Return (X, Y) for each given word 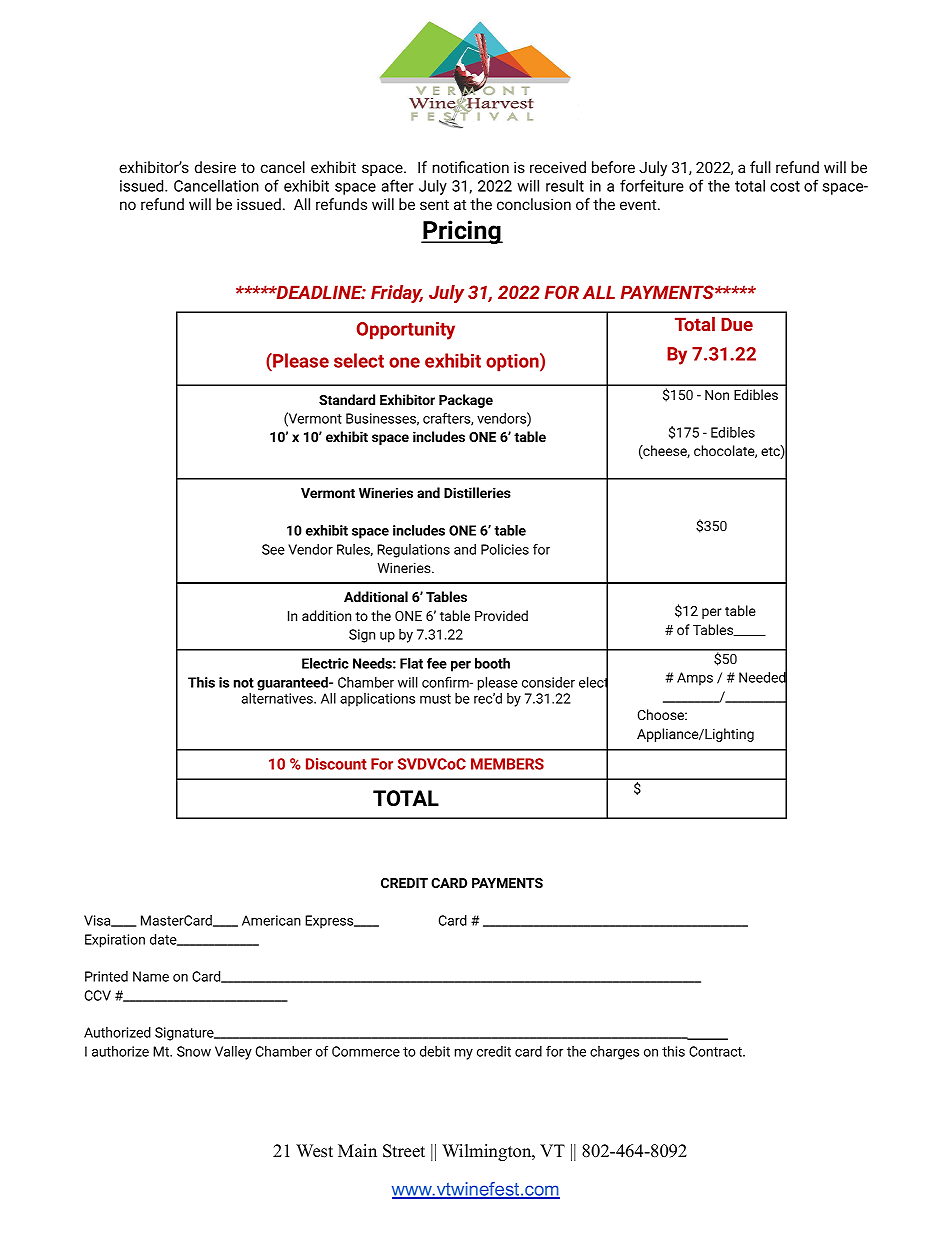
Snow (194, 1051)
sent (434, 204)
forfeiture (652, 185)
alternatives (278, 698)
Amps (695, 679)
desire (215, 167)
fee (437, 663)
